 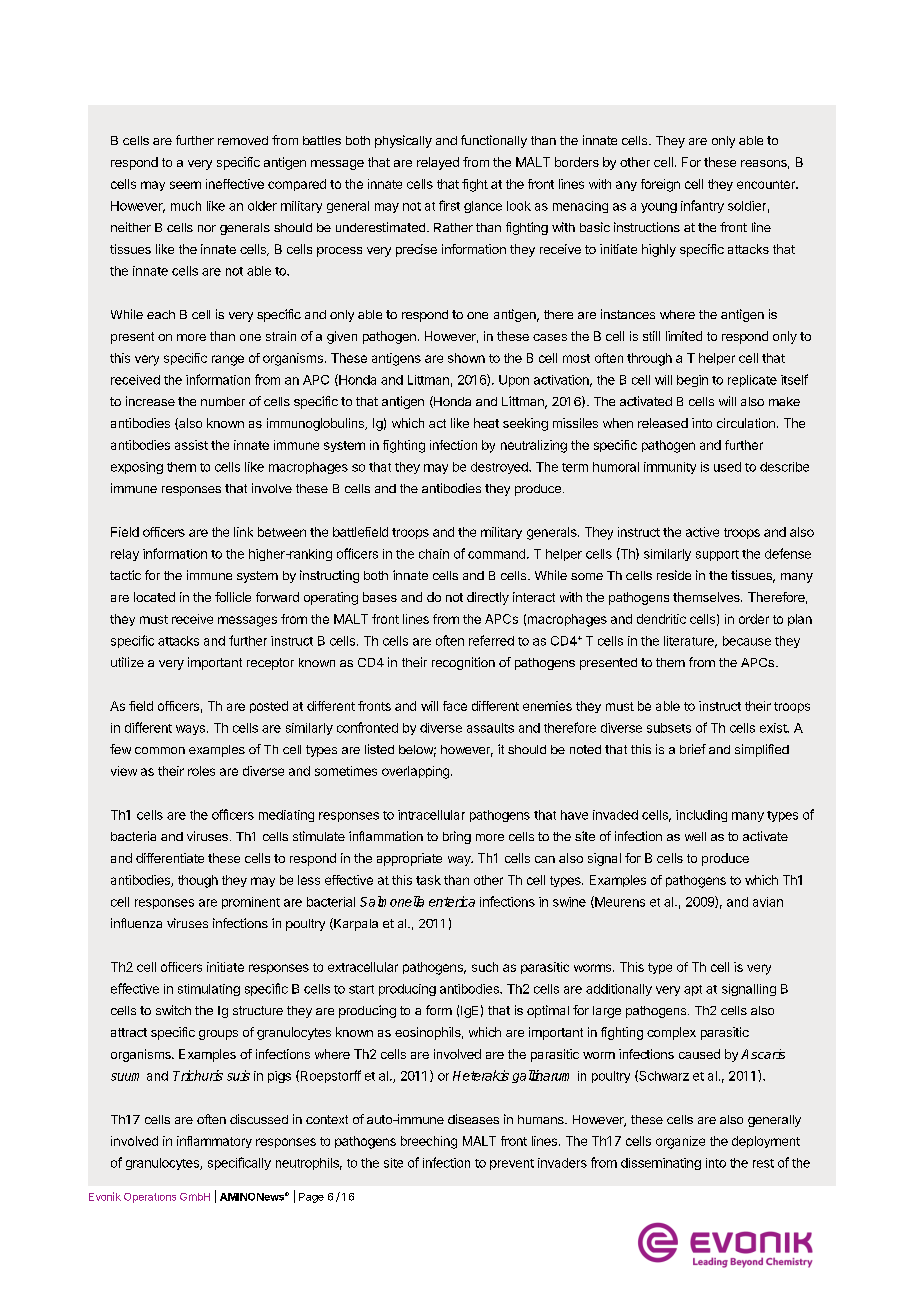 What do you see at coordinates (746, 423) in the page?
I see `circulation` at bounding box center [746, 423].
